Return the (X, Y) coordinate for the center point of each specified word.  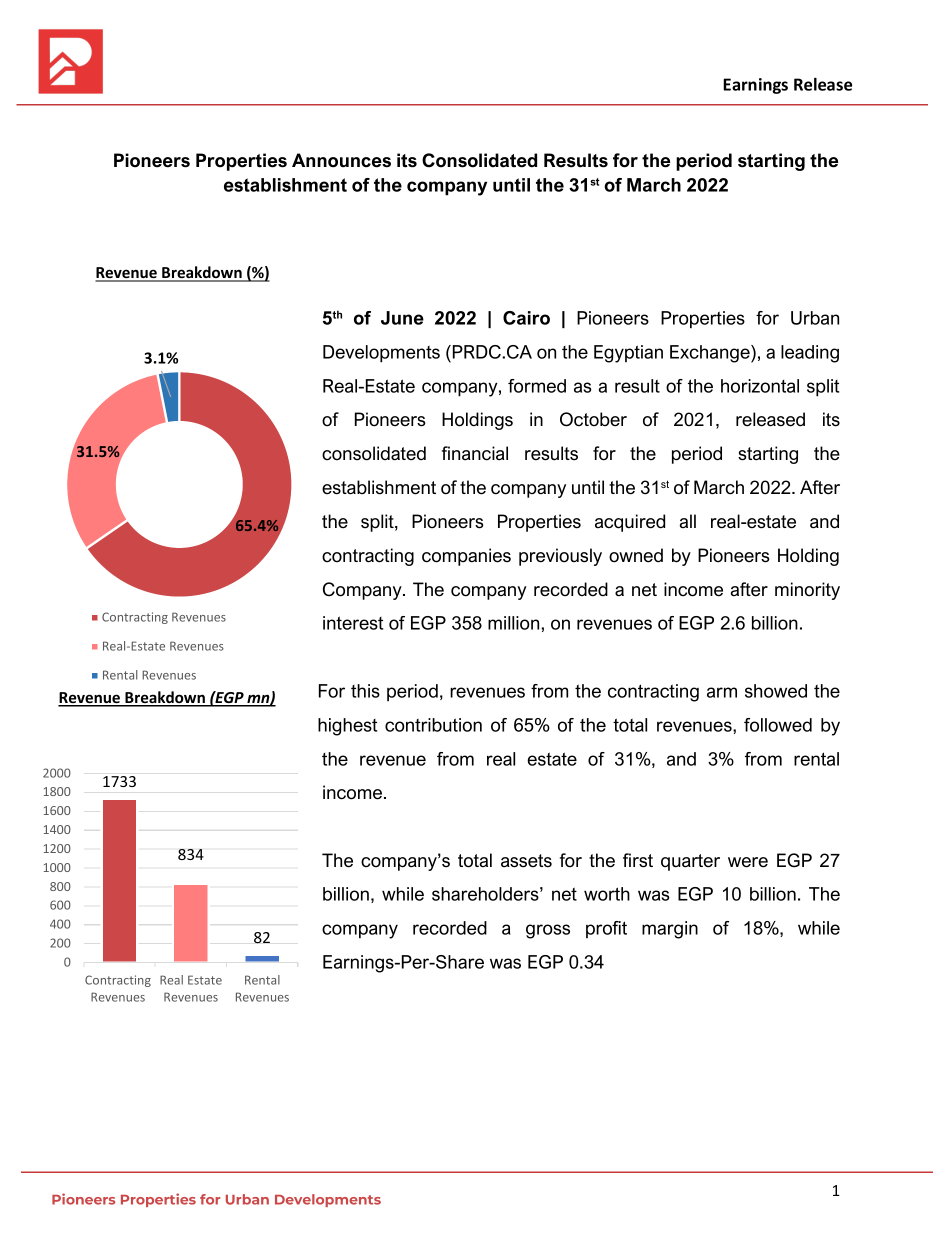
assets (526, 861)
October (593, 419)
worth (607, 894)
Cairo (526, 318)
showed (776, 691)
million (515, 623)
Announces (341, 160)
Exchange (711, 354)
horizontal (760, 386)
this (365, 691)
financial (475, 453)
